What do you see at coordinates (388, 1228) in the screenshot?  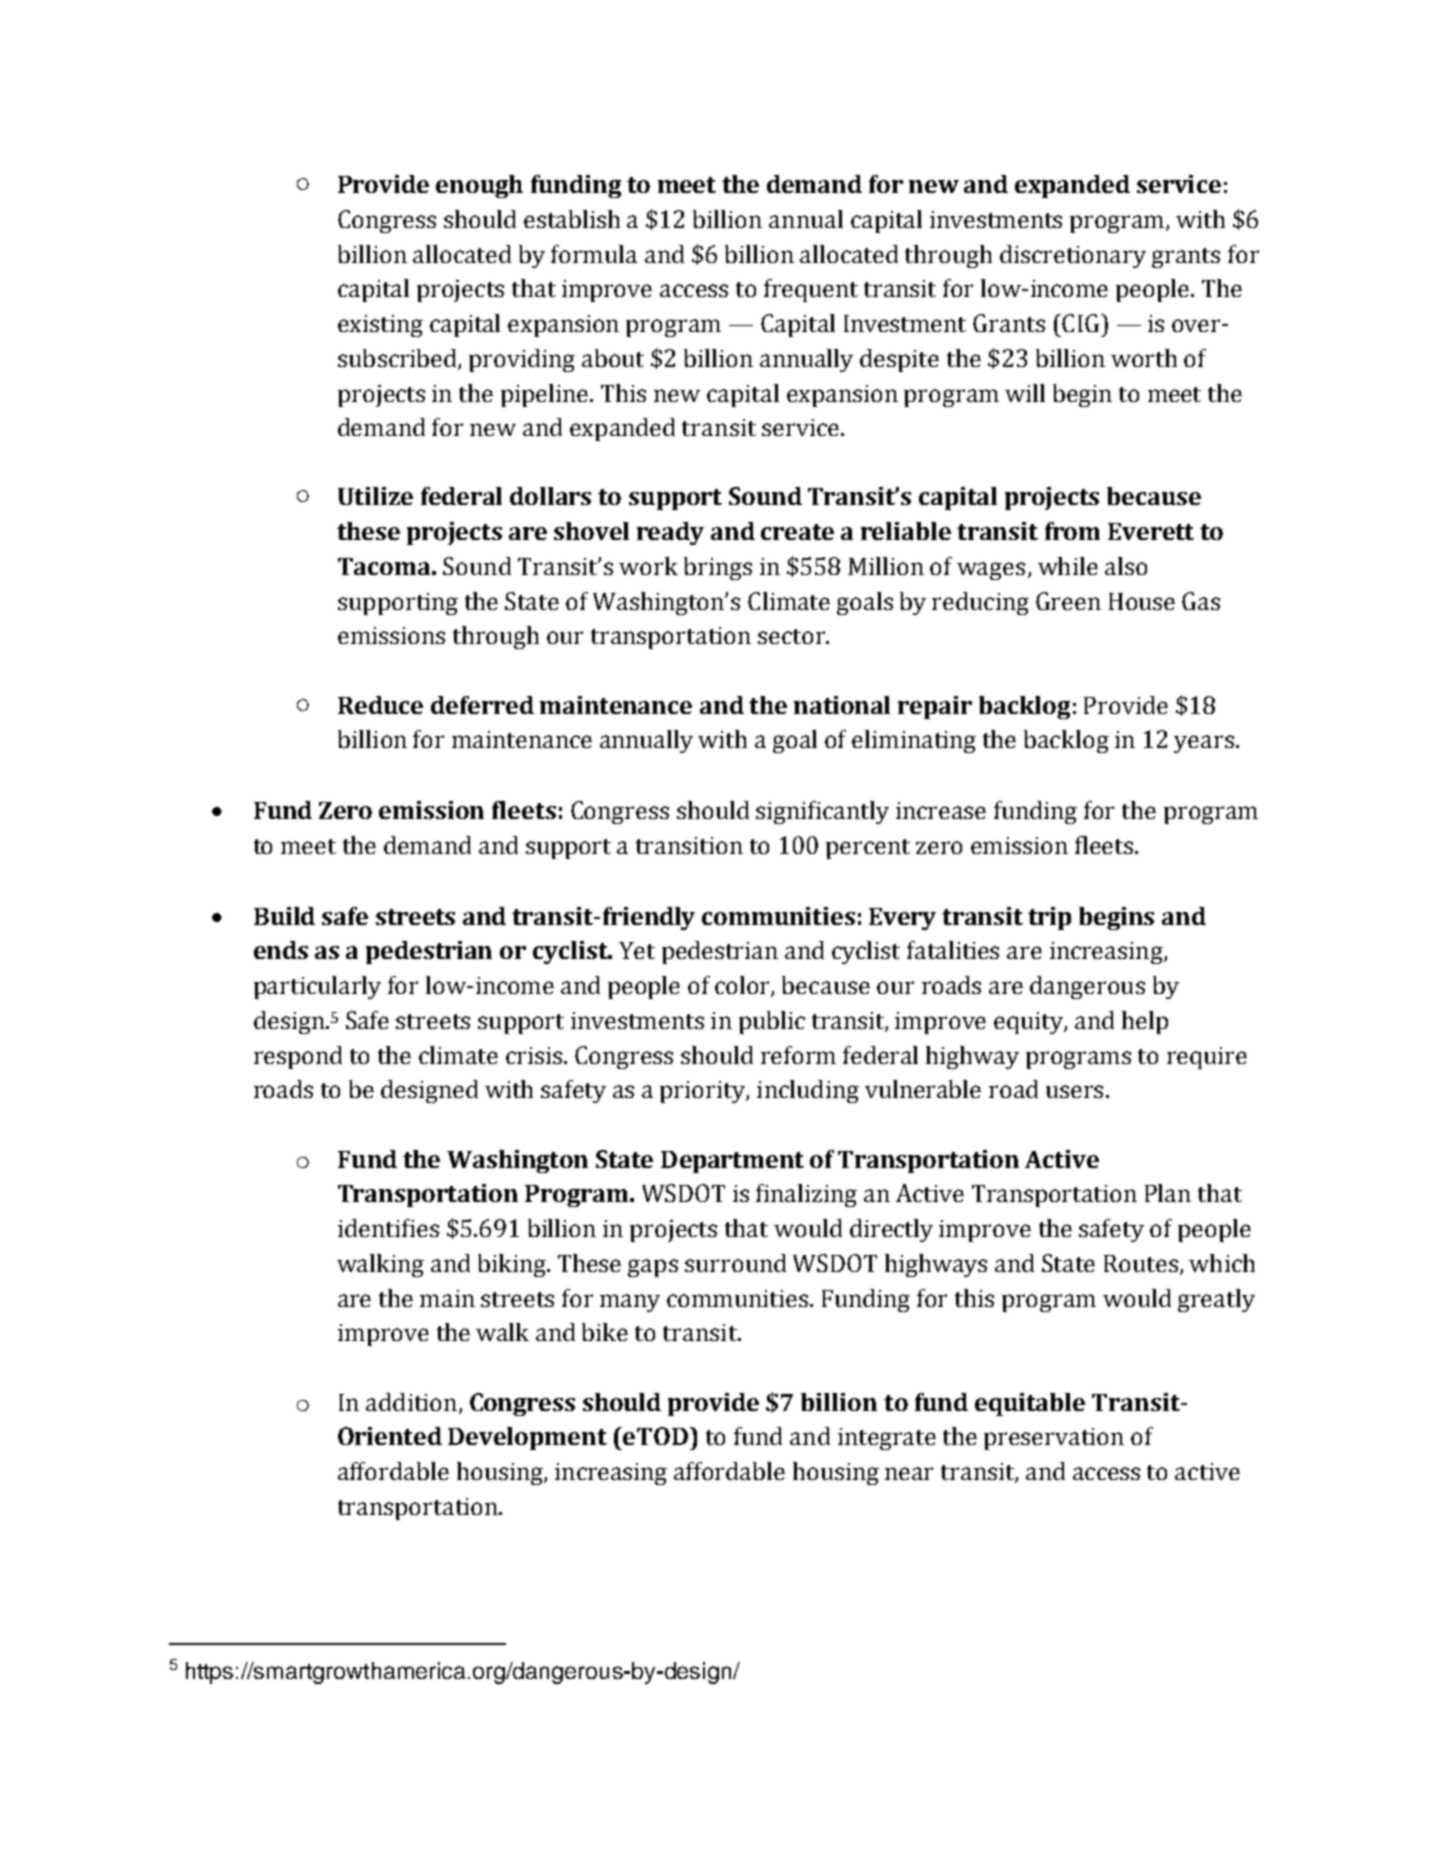 I see `identifies` at bounding box center [388, 1228].
